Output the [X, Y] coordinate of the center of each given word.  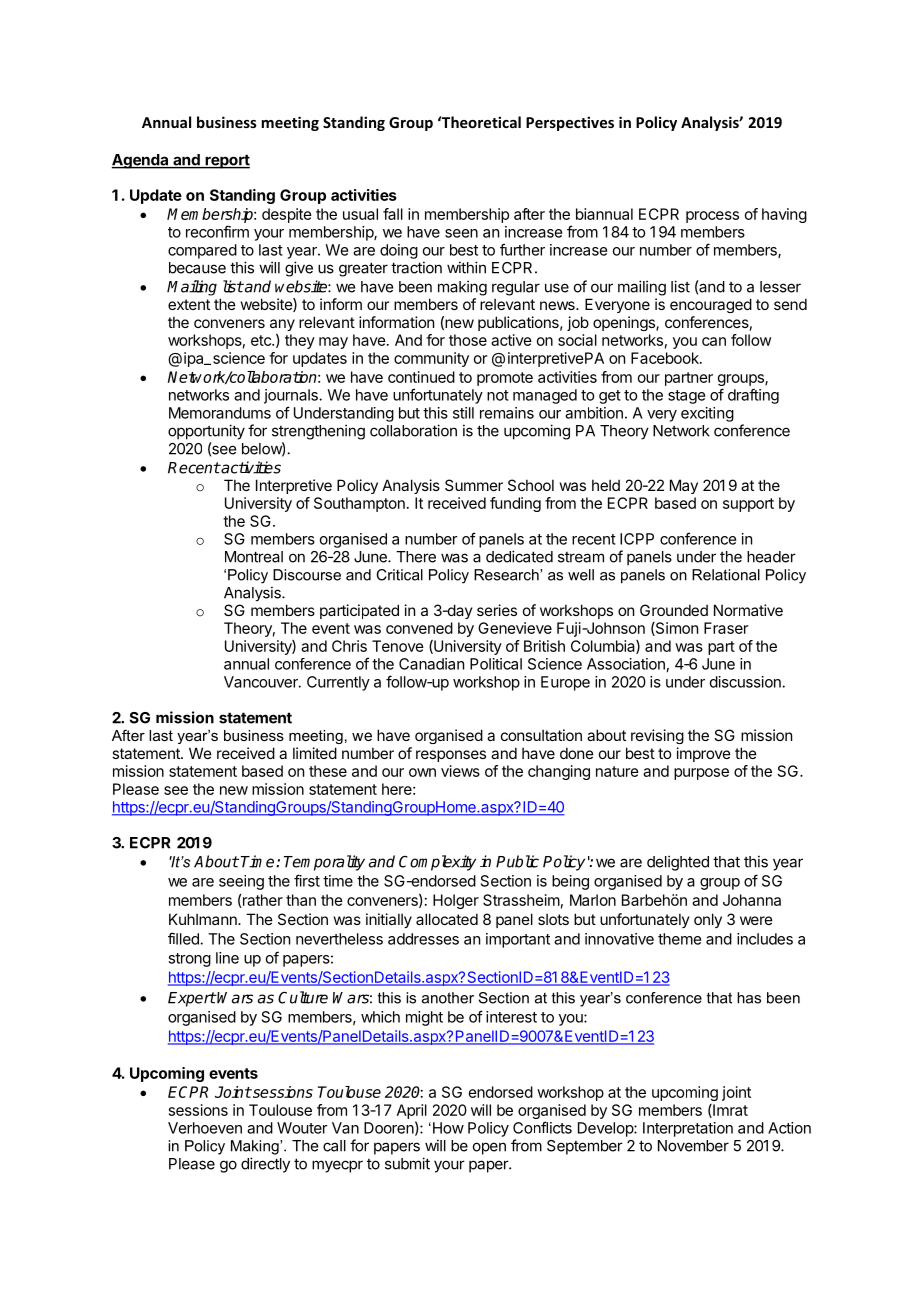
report [226, 161]
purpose [701, 774]
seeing [241, 882]
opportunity [206, 432]
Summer [474, 485]
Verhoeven [205, 1128]
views [460, 771]
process [712, 217]
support [748, 505]
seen [461, 233]
